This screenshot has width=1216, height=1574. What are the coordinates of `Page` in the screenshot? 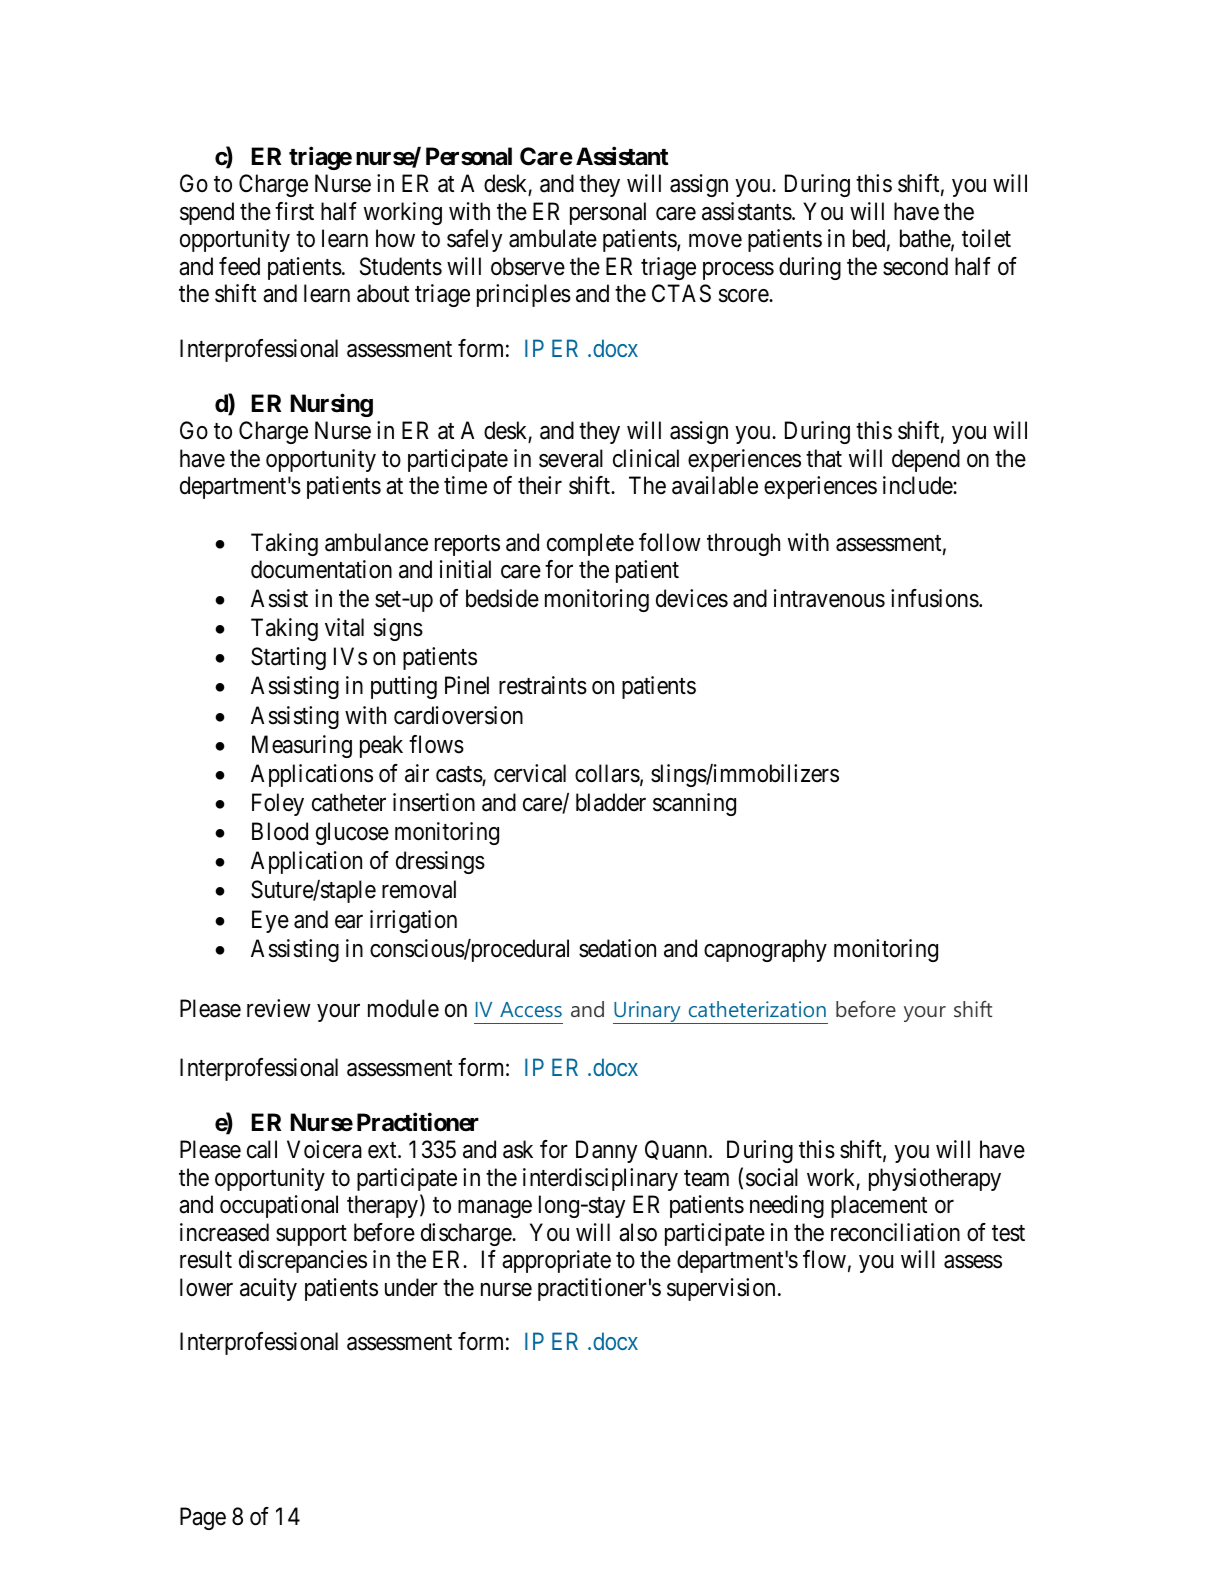 It's located at (203, 1518).
